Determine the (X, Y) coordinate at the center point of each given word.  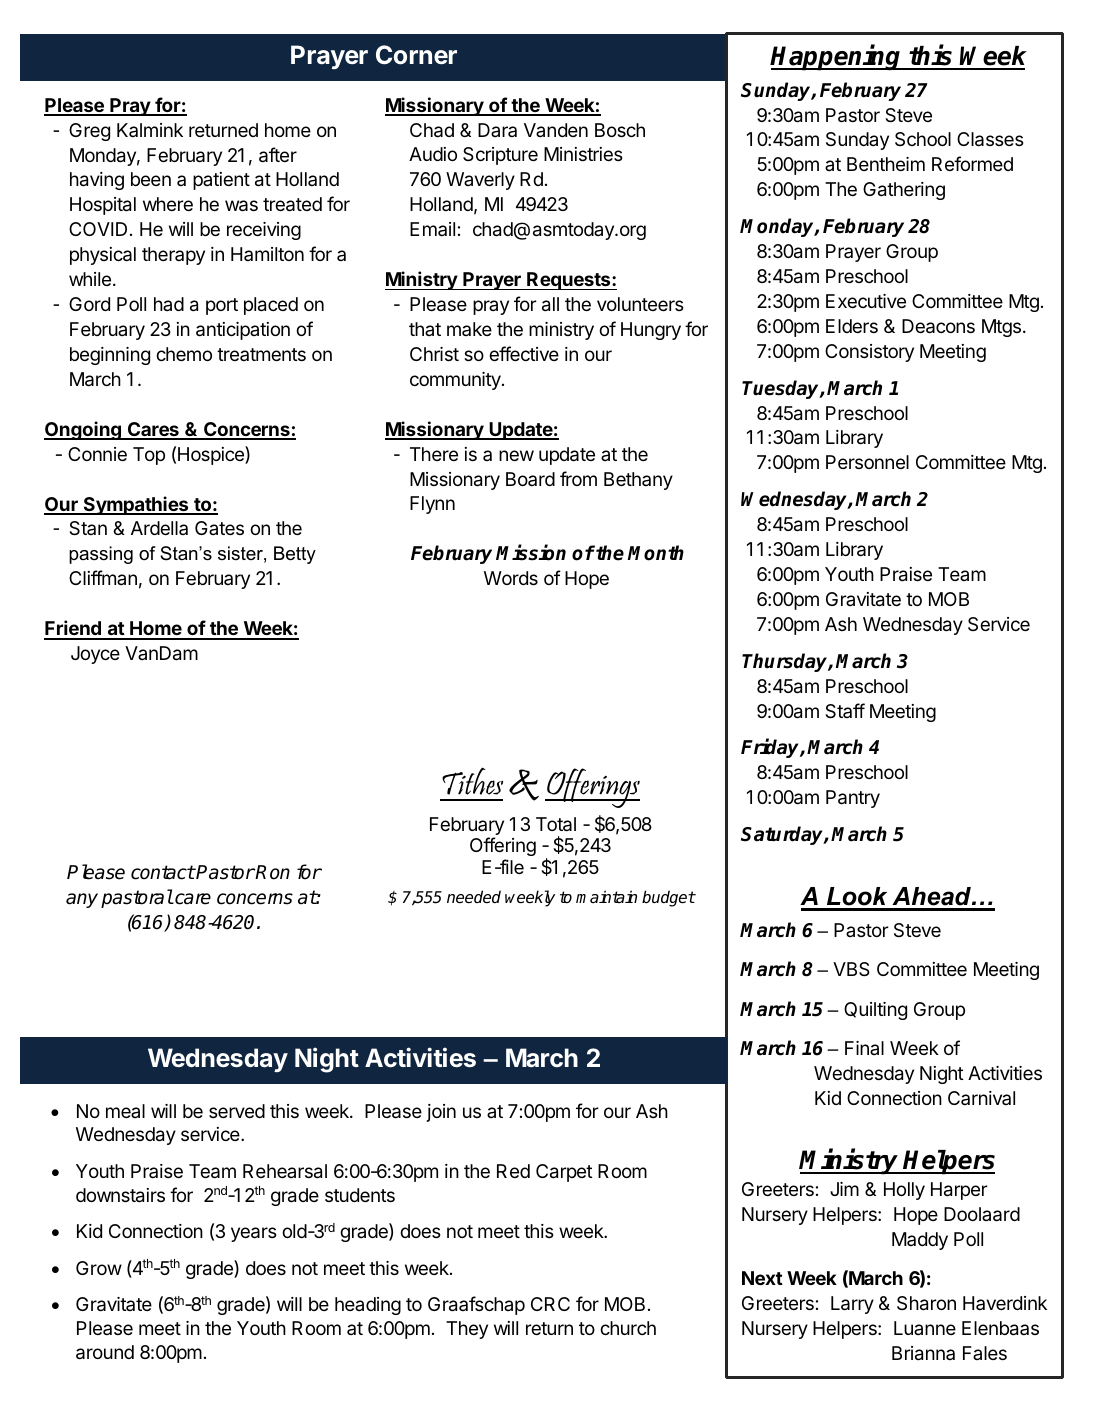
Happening (837, 57)
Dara (497, 130)
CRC (550, 1304)
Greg (89, 132)
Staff (845, 711)
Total (556, 824)
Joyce (95, 655)
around (105, 1352)
